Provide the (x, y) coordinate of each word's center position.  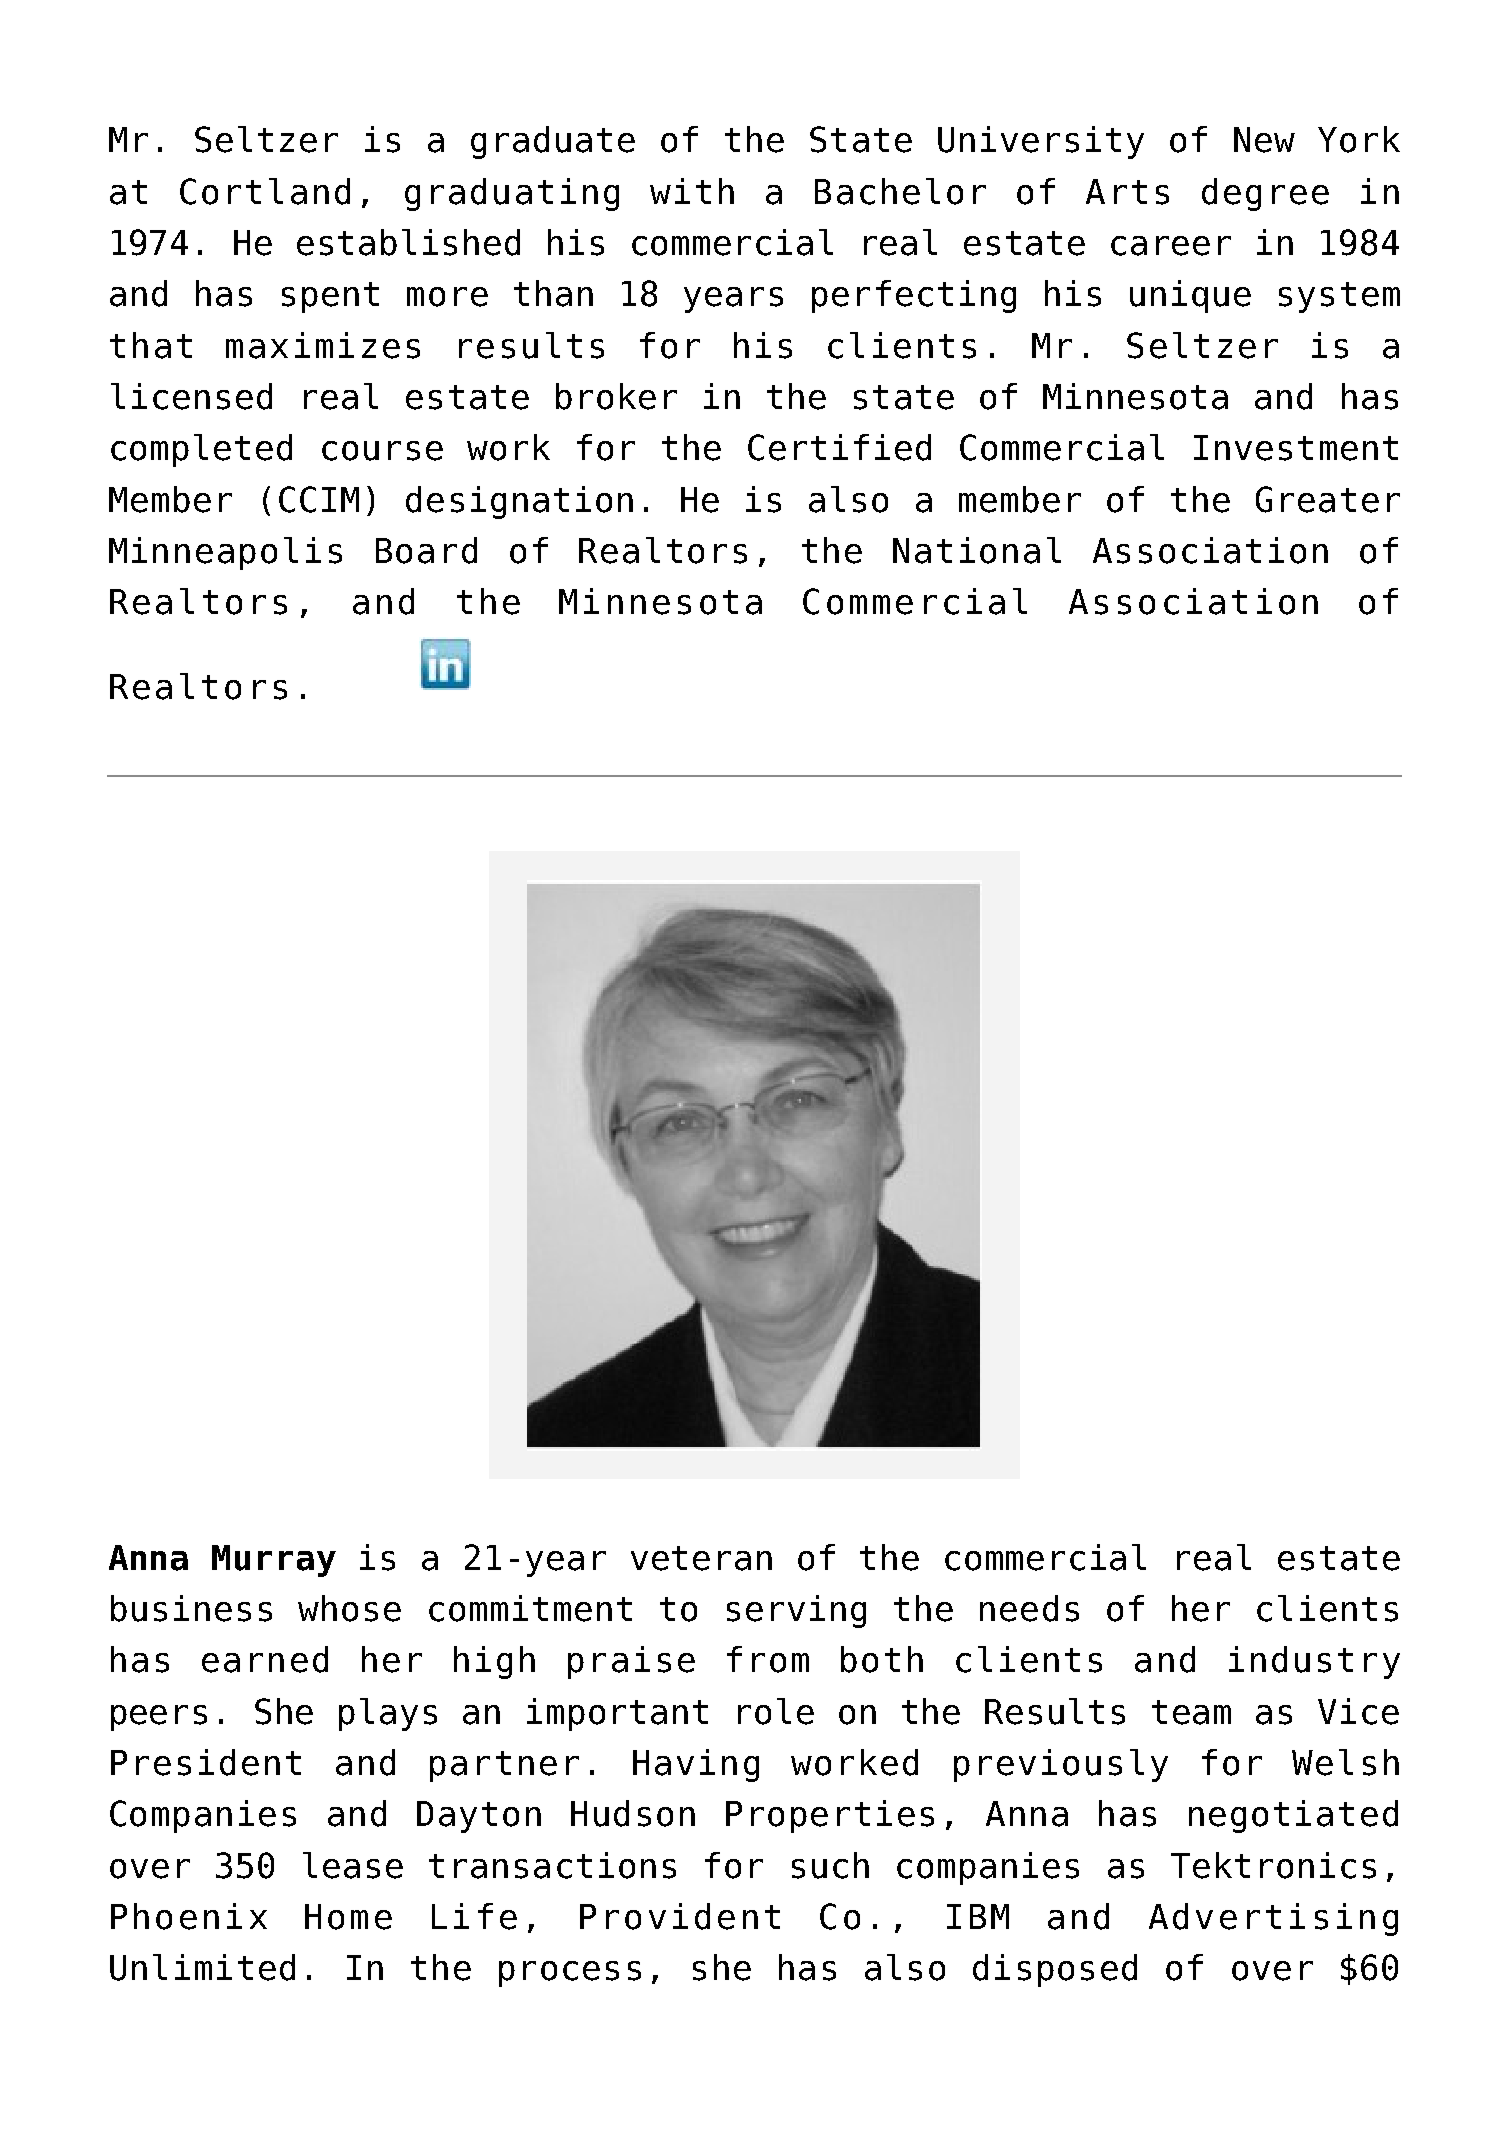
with (692, 191)
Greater (1328, 499)
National (977, 550)
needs (1029, 1608)
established (408, 242)
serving (796, 1611)
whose (349, 1608)
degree (1265, 194)
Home (348, 1917)
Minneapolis (225, 553)
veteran (701, 1558)
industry (1314, 1662)
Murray (274, 1561)
